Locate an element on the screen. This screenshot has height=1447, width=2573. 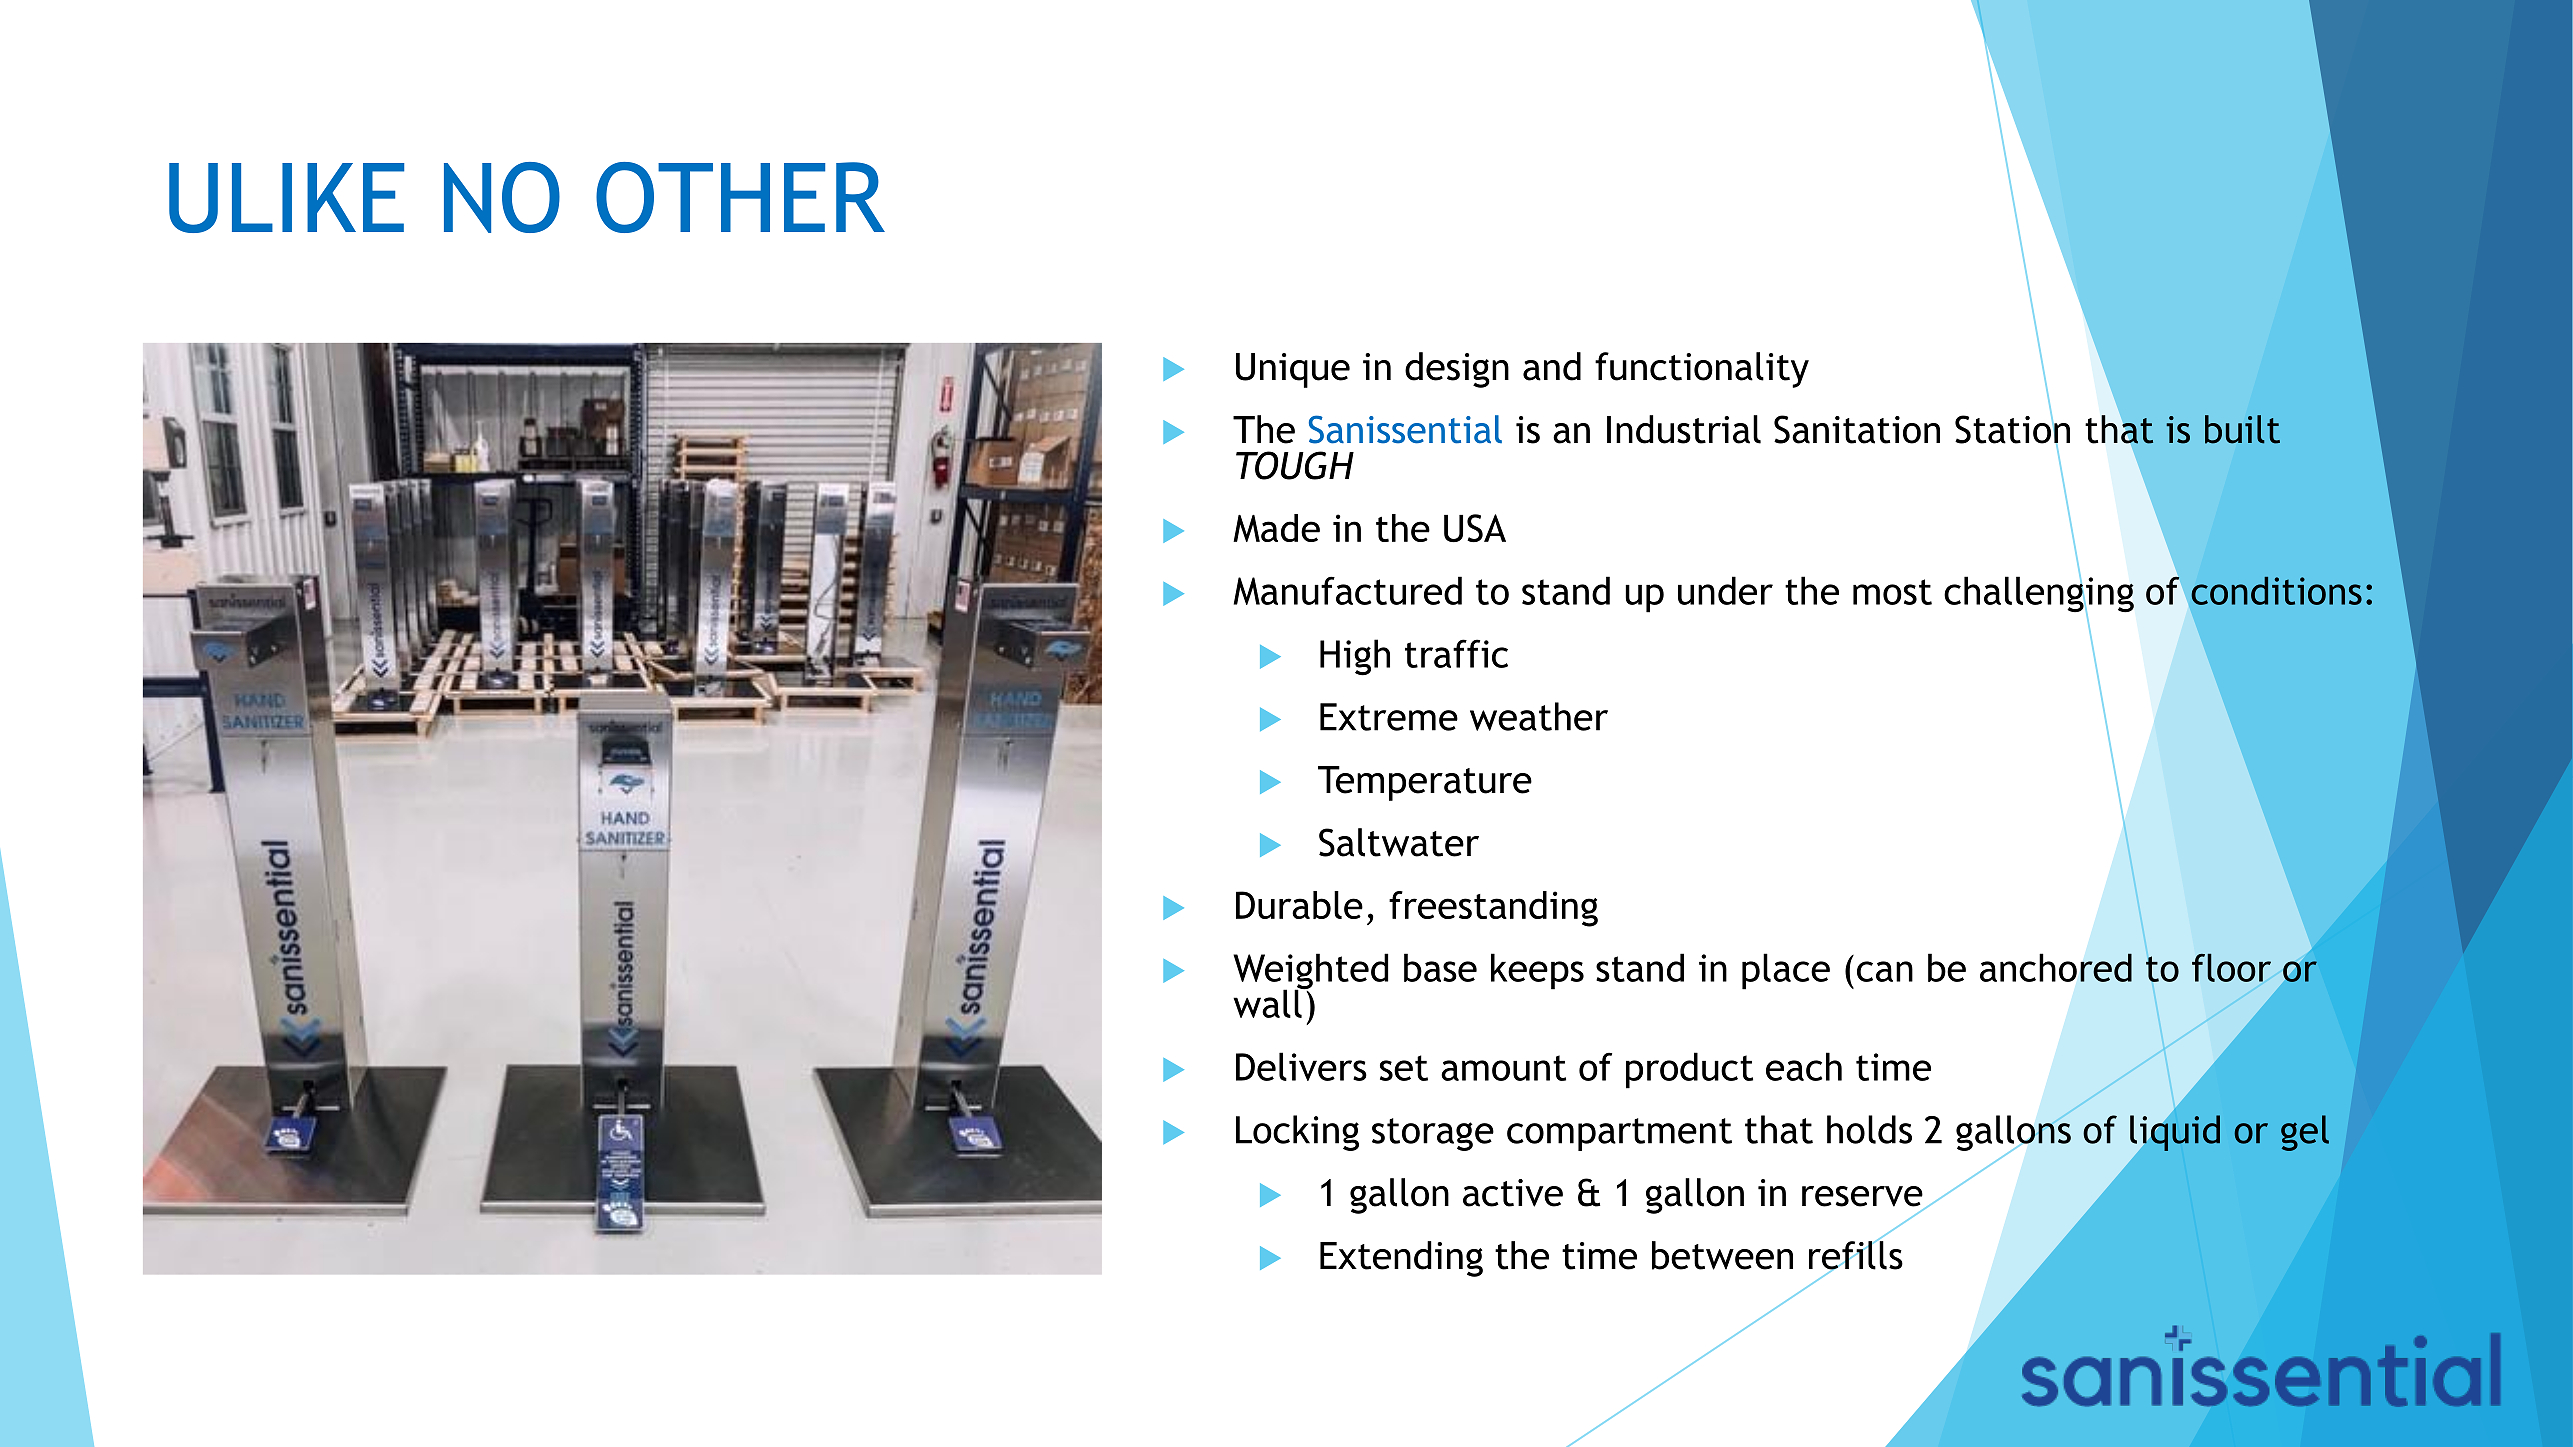
functionality is located at coordinates (1702, 370).
